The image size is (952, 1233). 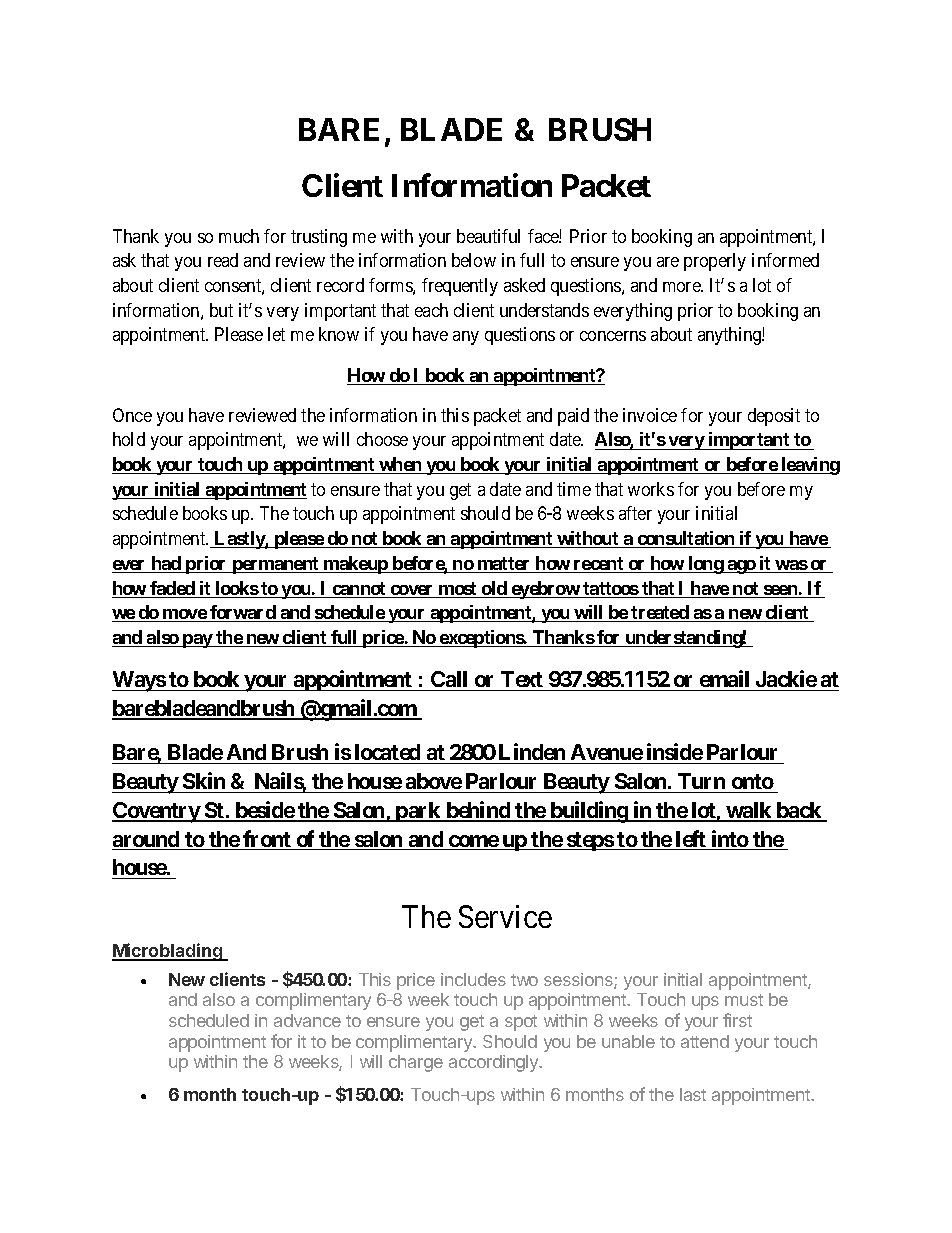 What do you see at coordinates (223, 260) in the screenshot?
I see `read` at bounding box center [223, 260].
